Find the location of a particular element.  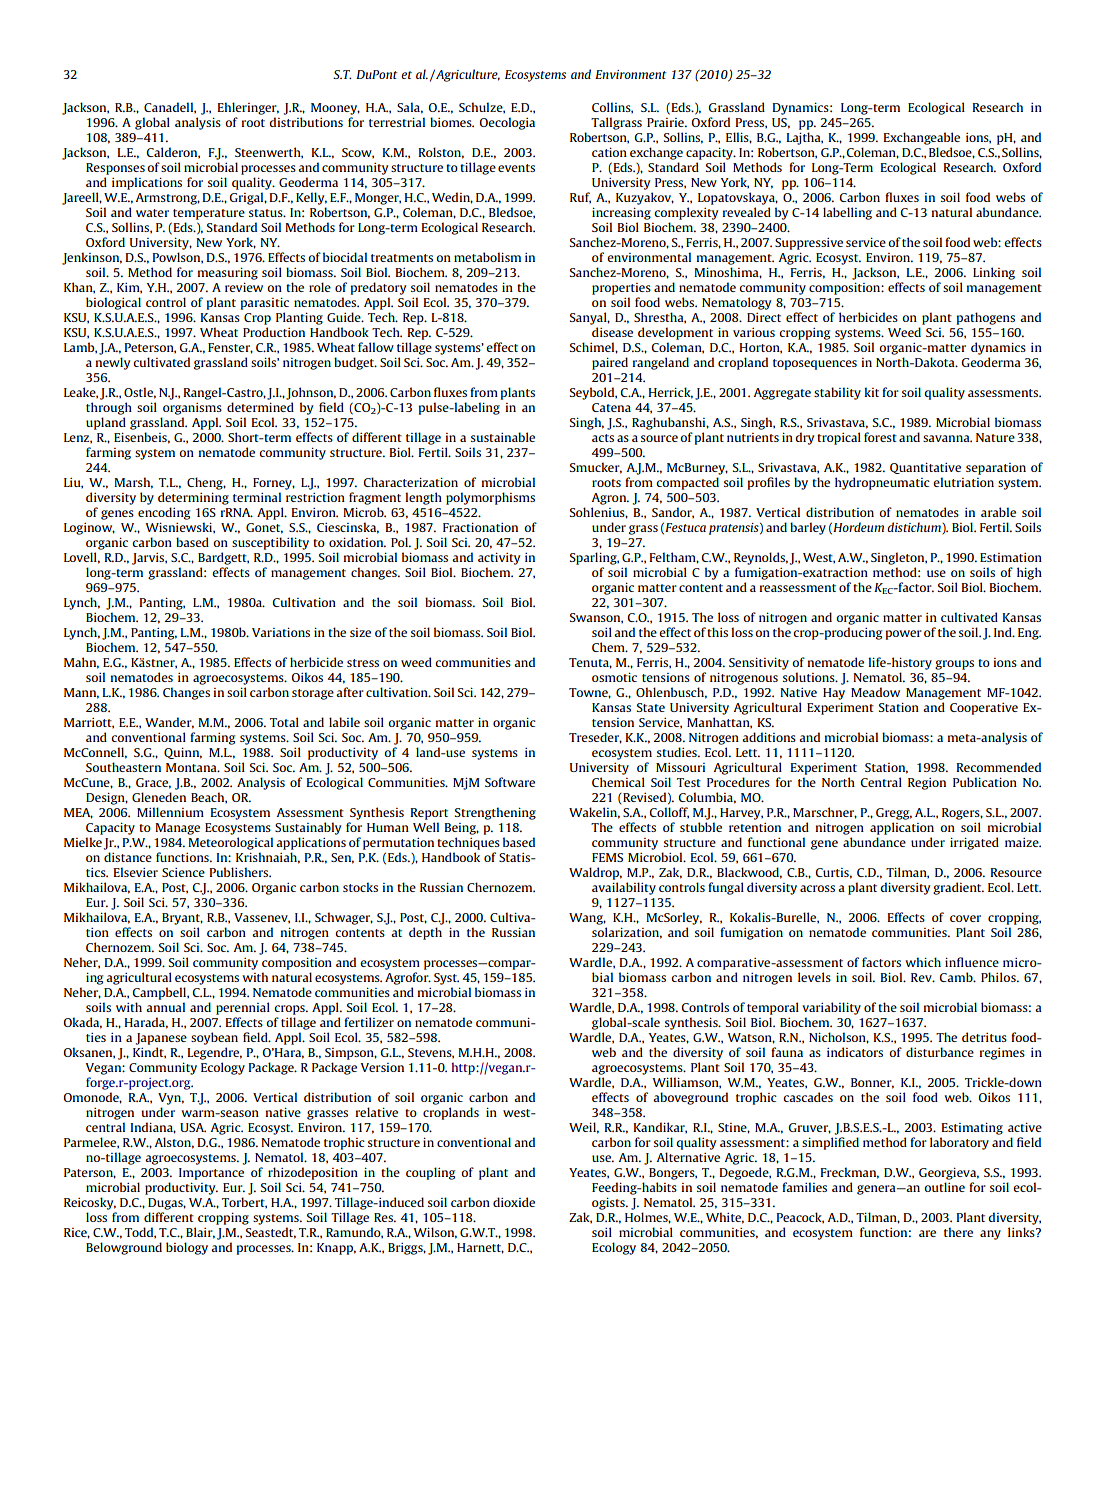

irrigated is located at coordinates (974, 843).
